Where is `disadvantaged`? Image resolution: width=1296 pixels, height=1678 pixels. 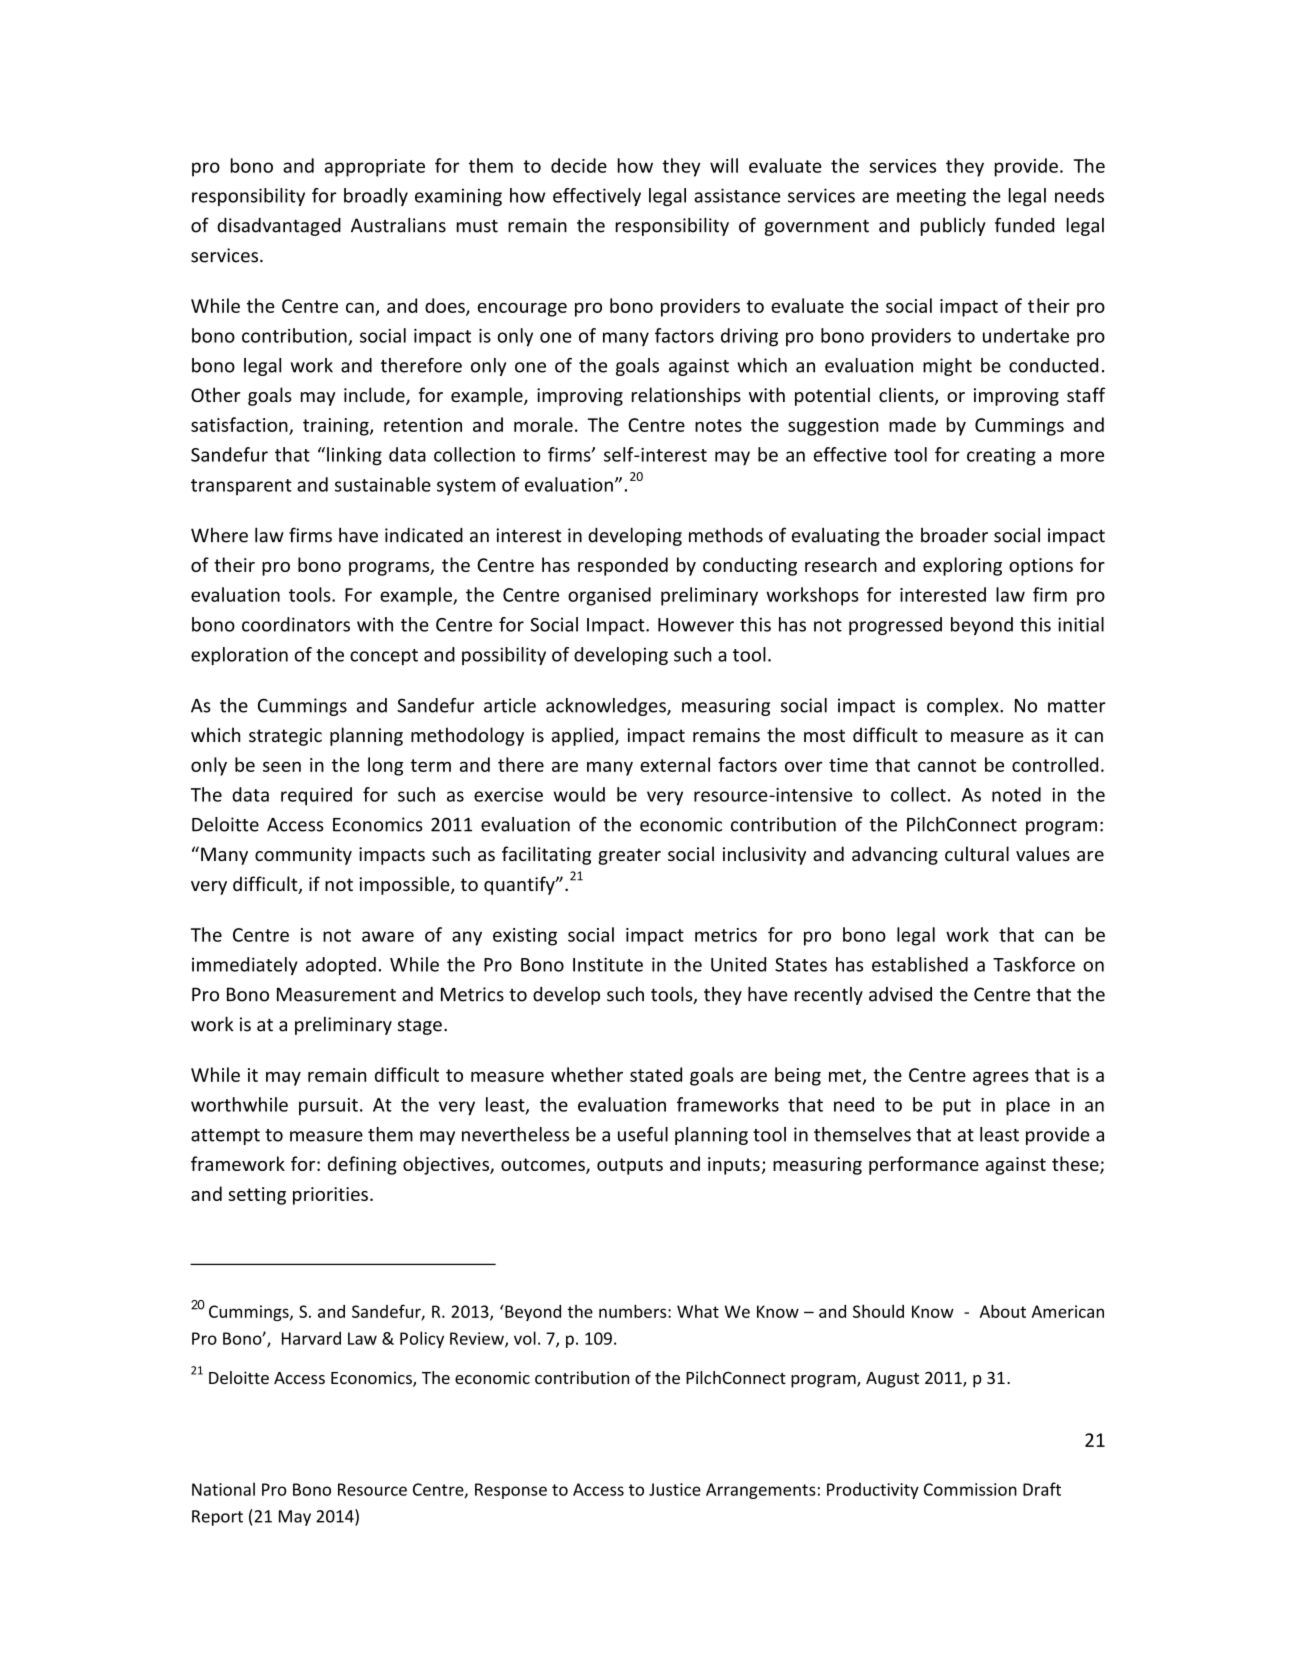 disadvantaged is located at coordinates (279, 227).
